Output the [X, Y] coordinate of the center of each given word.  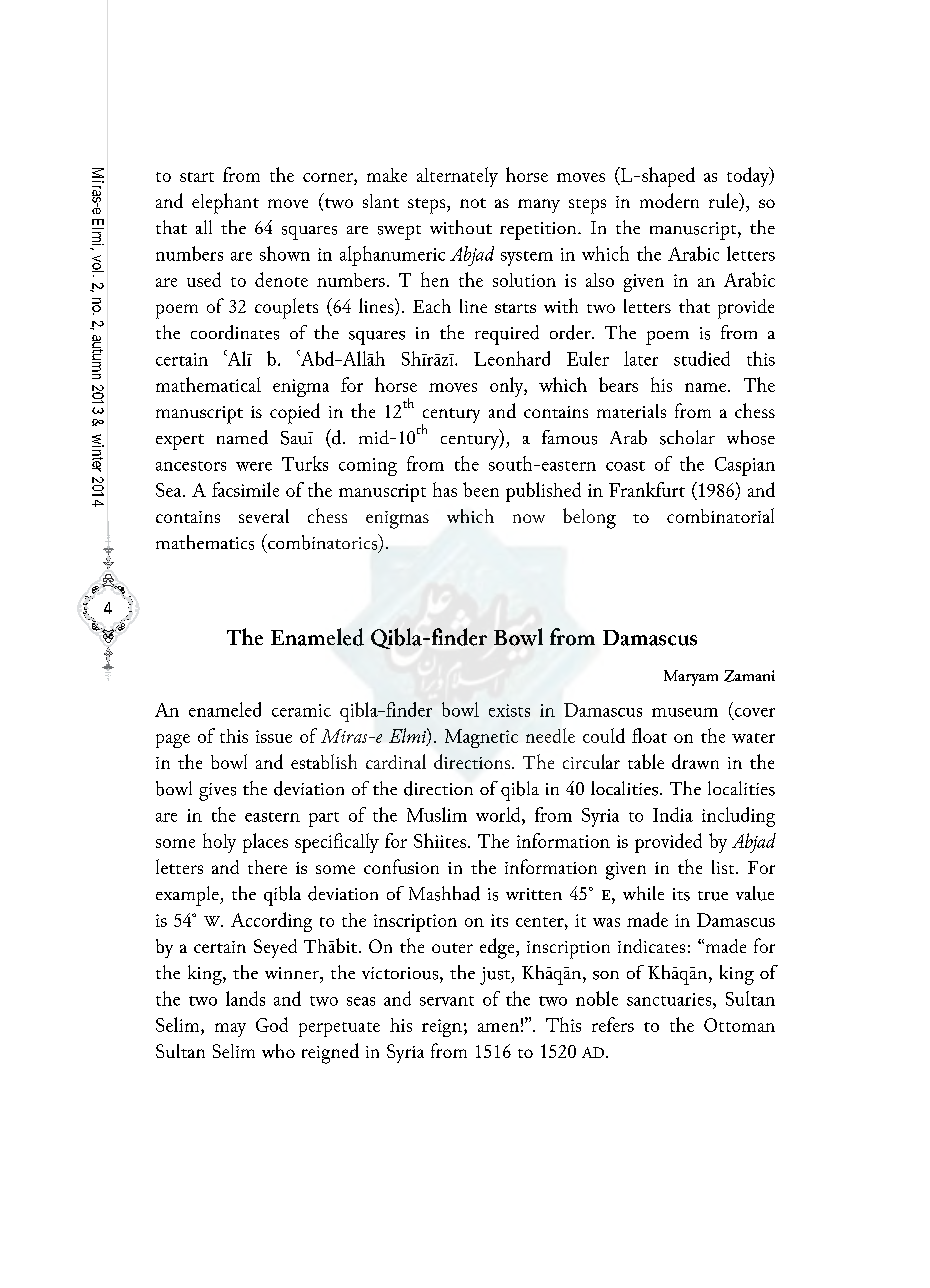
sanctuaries [670, 999]
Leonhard [512, 358]
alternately [457, 177]
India [673, 814]
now [529, 518]
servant [447, 1001]
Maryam [691, 678]
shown [285, 253]
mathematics [205, 542]
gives [217, 792]
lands [245, 998]
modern [669, 200]
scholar [687, 437]
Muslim [437, 814]
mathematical [208, 384]
